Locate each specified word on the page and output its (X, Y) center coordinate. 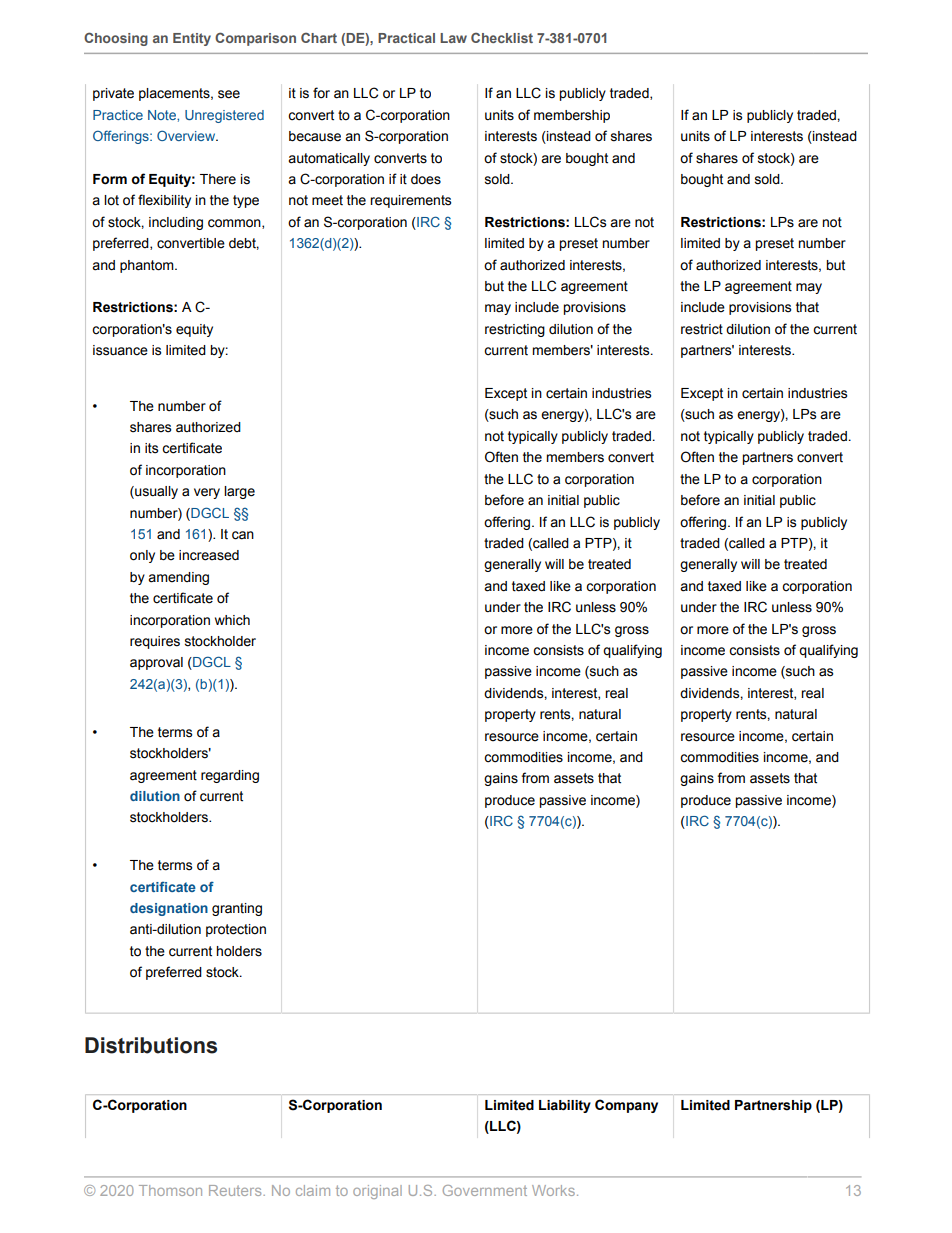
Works (553, 1190)
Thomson (170, 1190)
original (377, 1192)
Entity (192, 39)
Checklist (502, 38)
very (207, 493)
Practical (406, 38)
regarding (230, 776)
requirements (410, 201)
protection (236, 930)
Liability (565, 1106)
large (239, 492)
